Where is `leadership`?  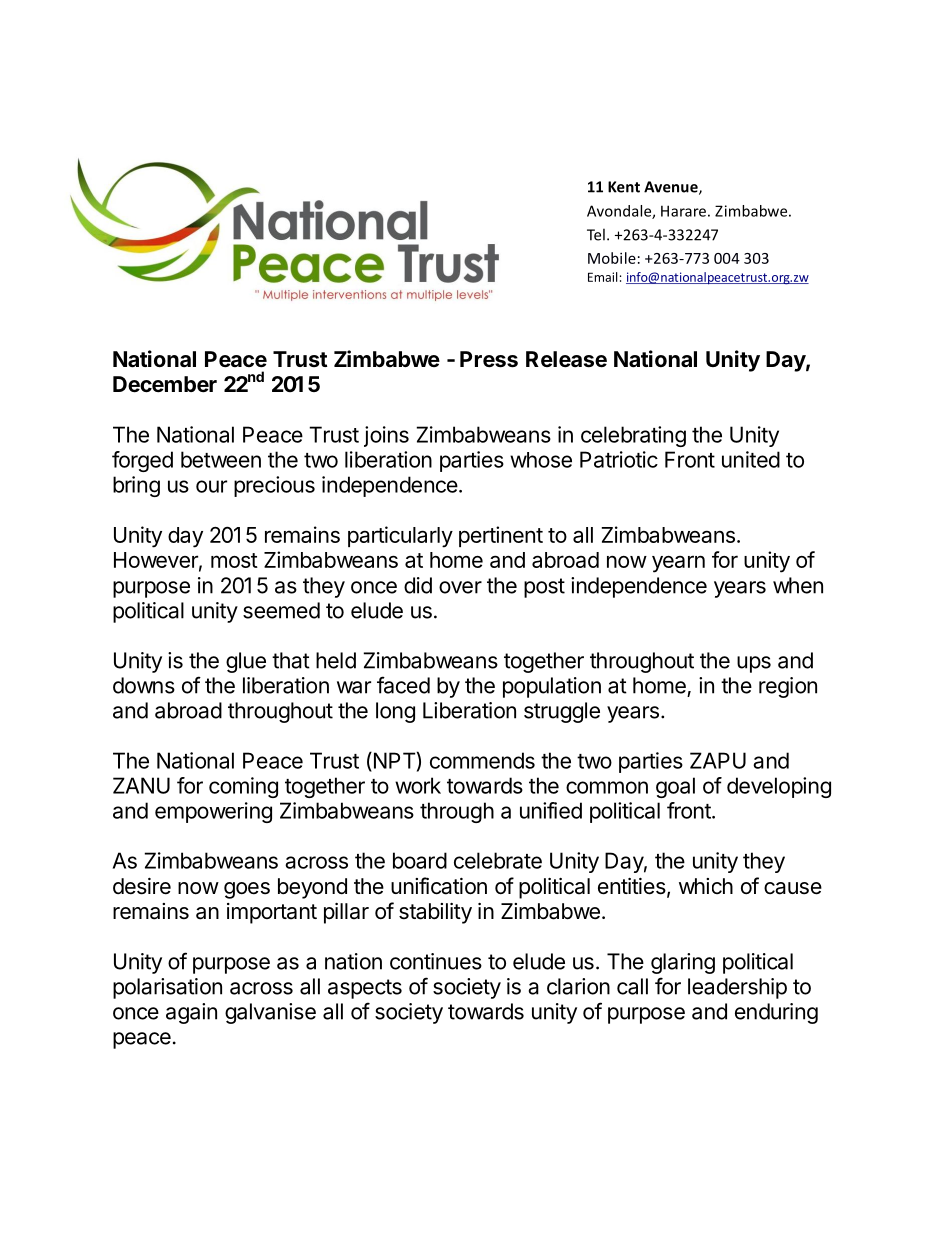 leadership is located at coordinates (737, 988).
